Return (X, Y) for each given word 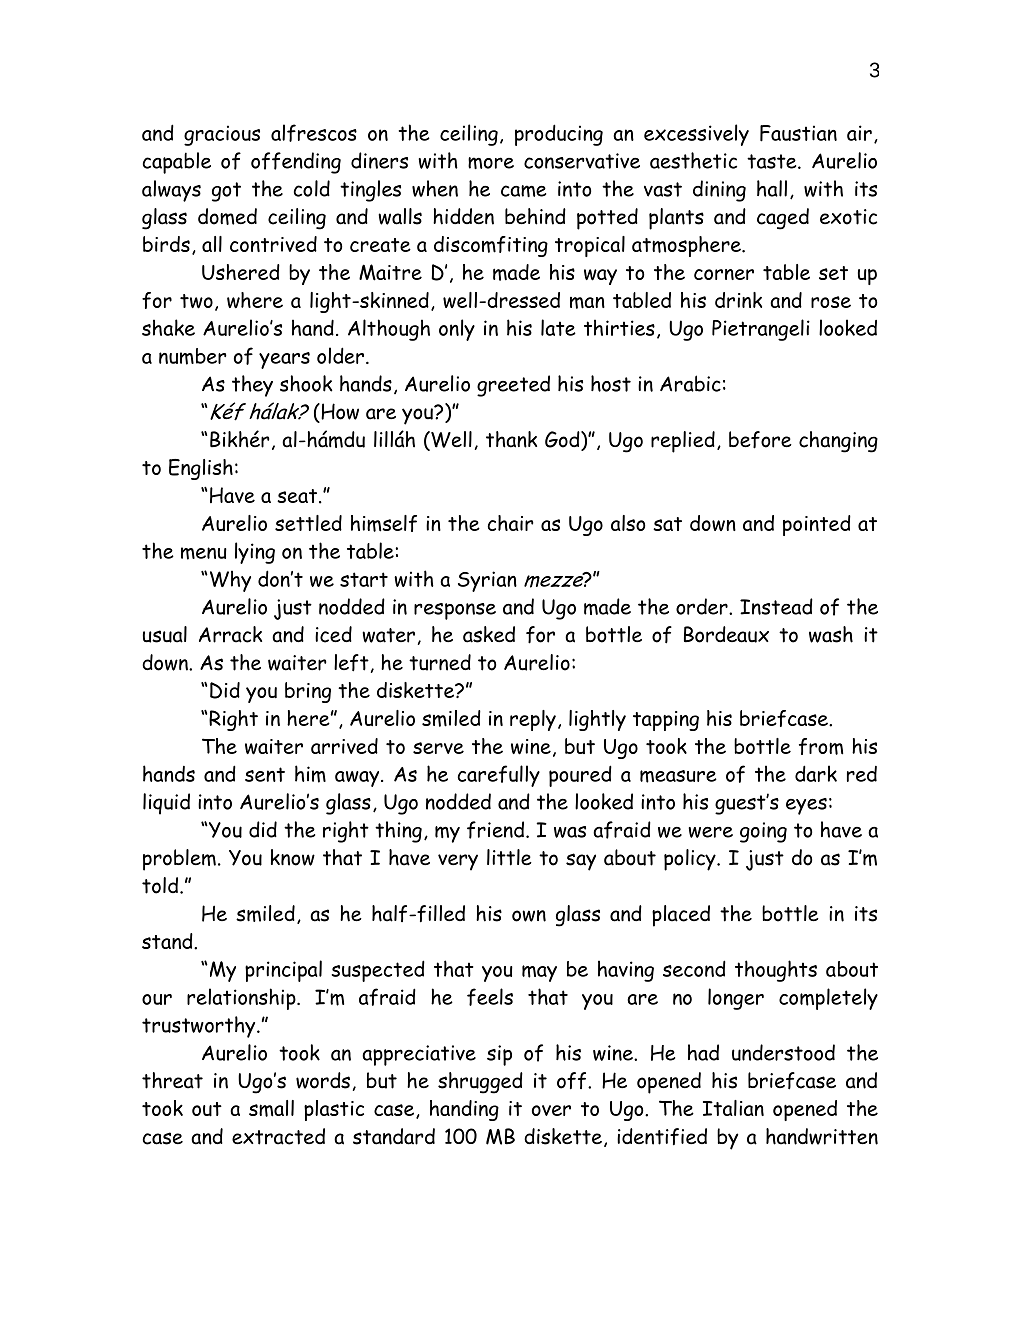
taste (773, 161)
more (491, 163)
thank (511, 439)
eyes (806, 806)
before (760, 440)
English (201, 469)
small (271, 1108)
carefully (498, 776)
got (226, 192)
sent (265, 774)
